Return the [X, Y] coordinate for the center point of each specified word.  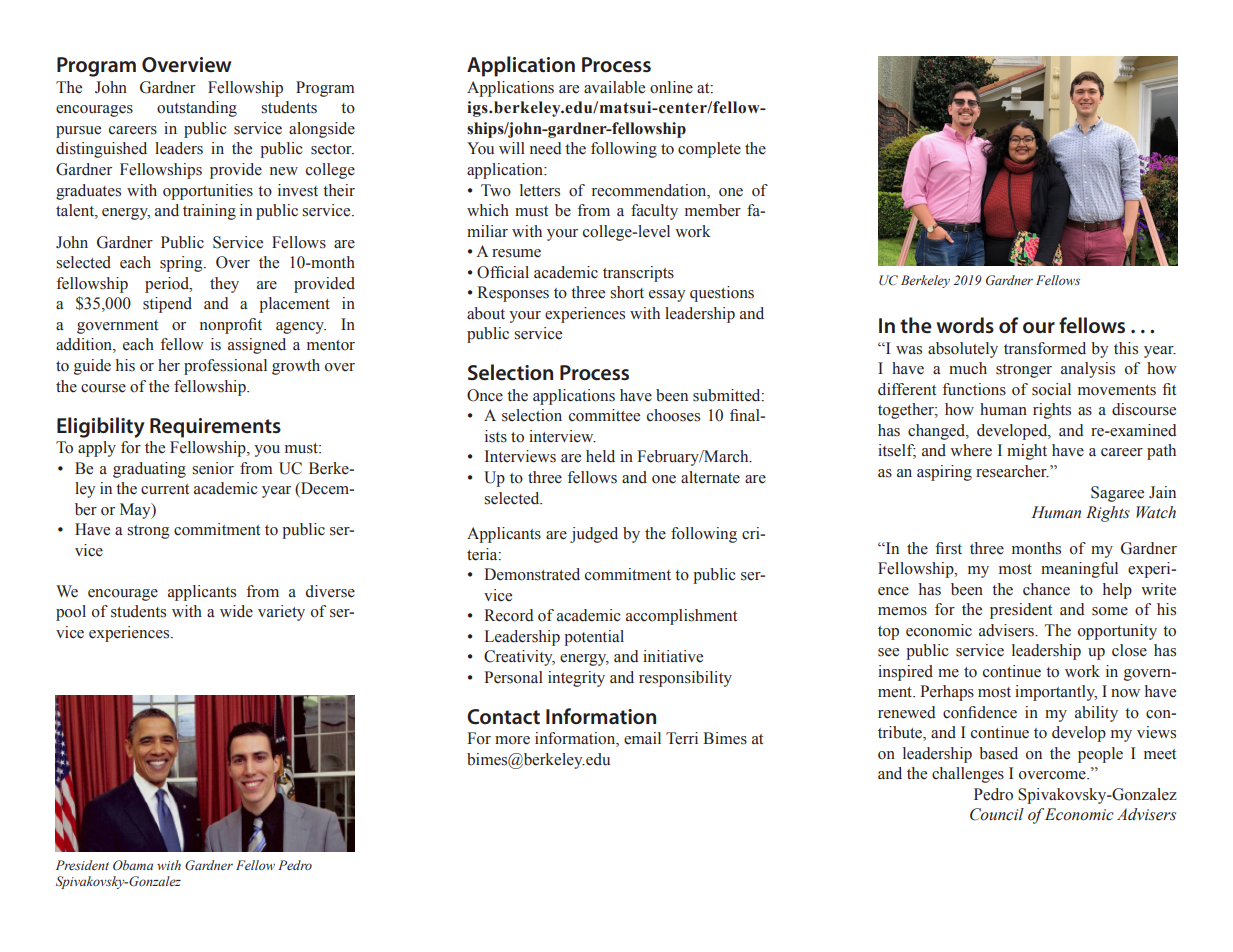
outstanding [197, 109]
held [600, 456]
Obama [133, 865]
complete [709, 150]
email [642, 738]
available [614, 87]
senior [213, 468]
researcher [1012, 471]
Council [997, 814]
